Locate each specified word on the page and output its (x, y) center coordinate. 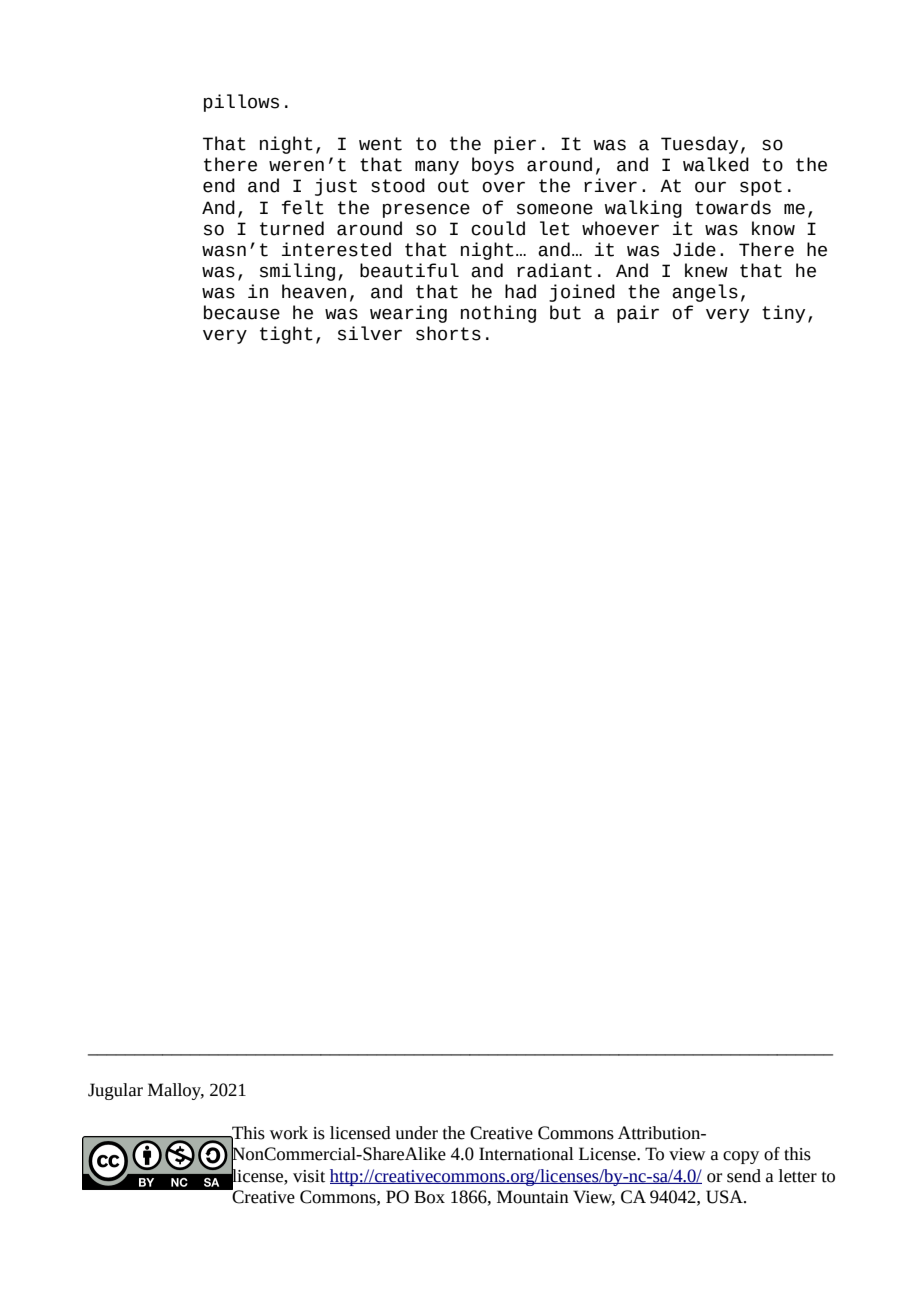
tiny (783, 314)
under (416, 1133)
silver (370, 333)
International (526, 1154)
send (744, 1176)
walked (716, 164)
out (453, 186)
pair (638, 314)
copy (741, 1157)
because (242, 312)
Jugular (115, 1091)
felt (303, 207)
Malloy (176, 1091)
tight (286, 335)
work (289, 1133)
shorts (448, 333)
